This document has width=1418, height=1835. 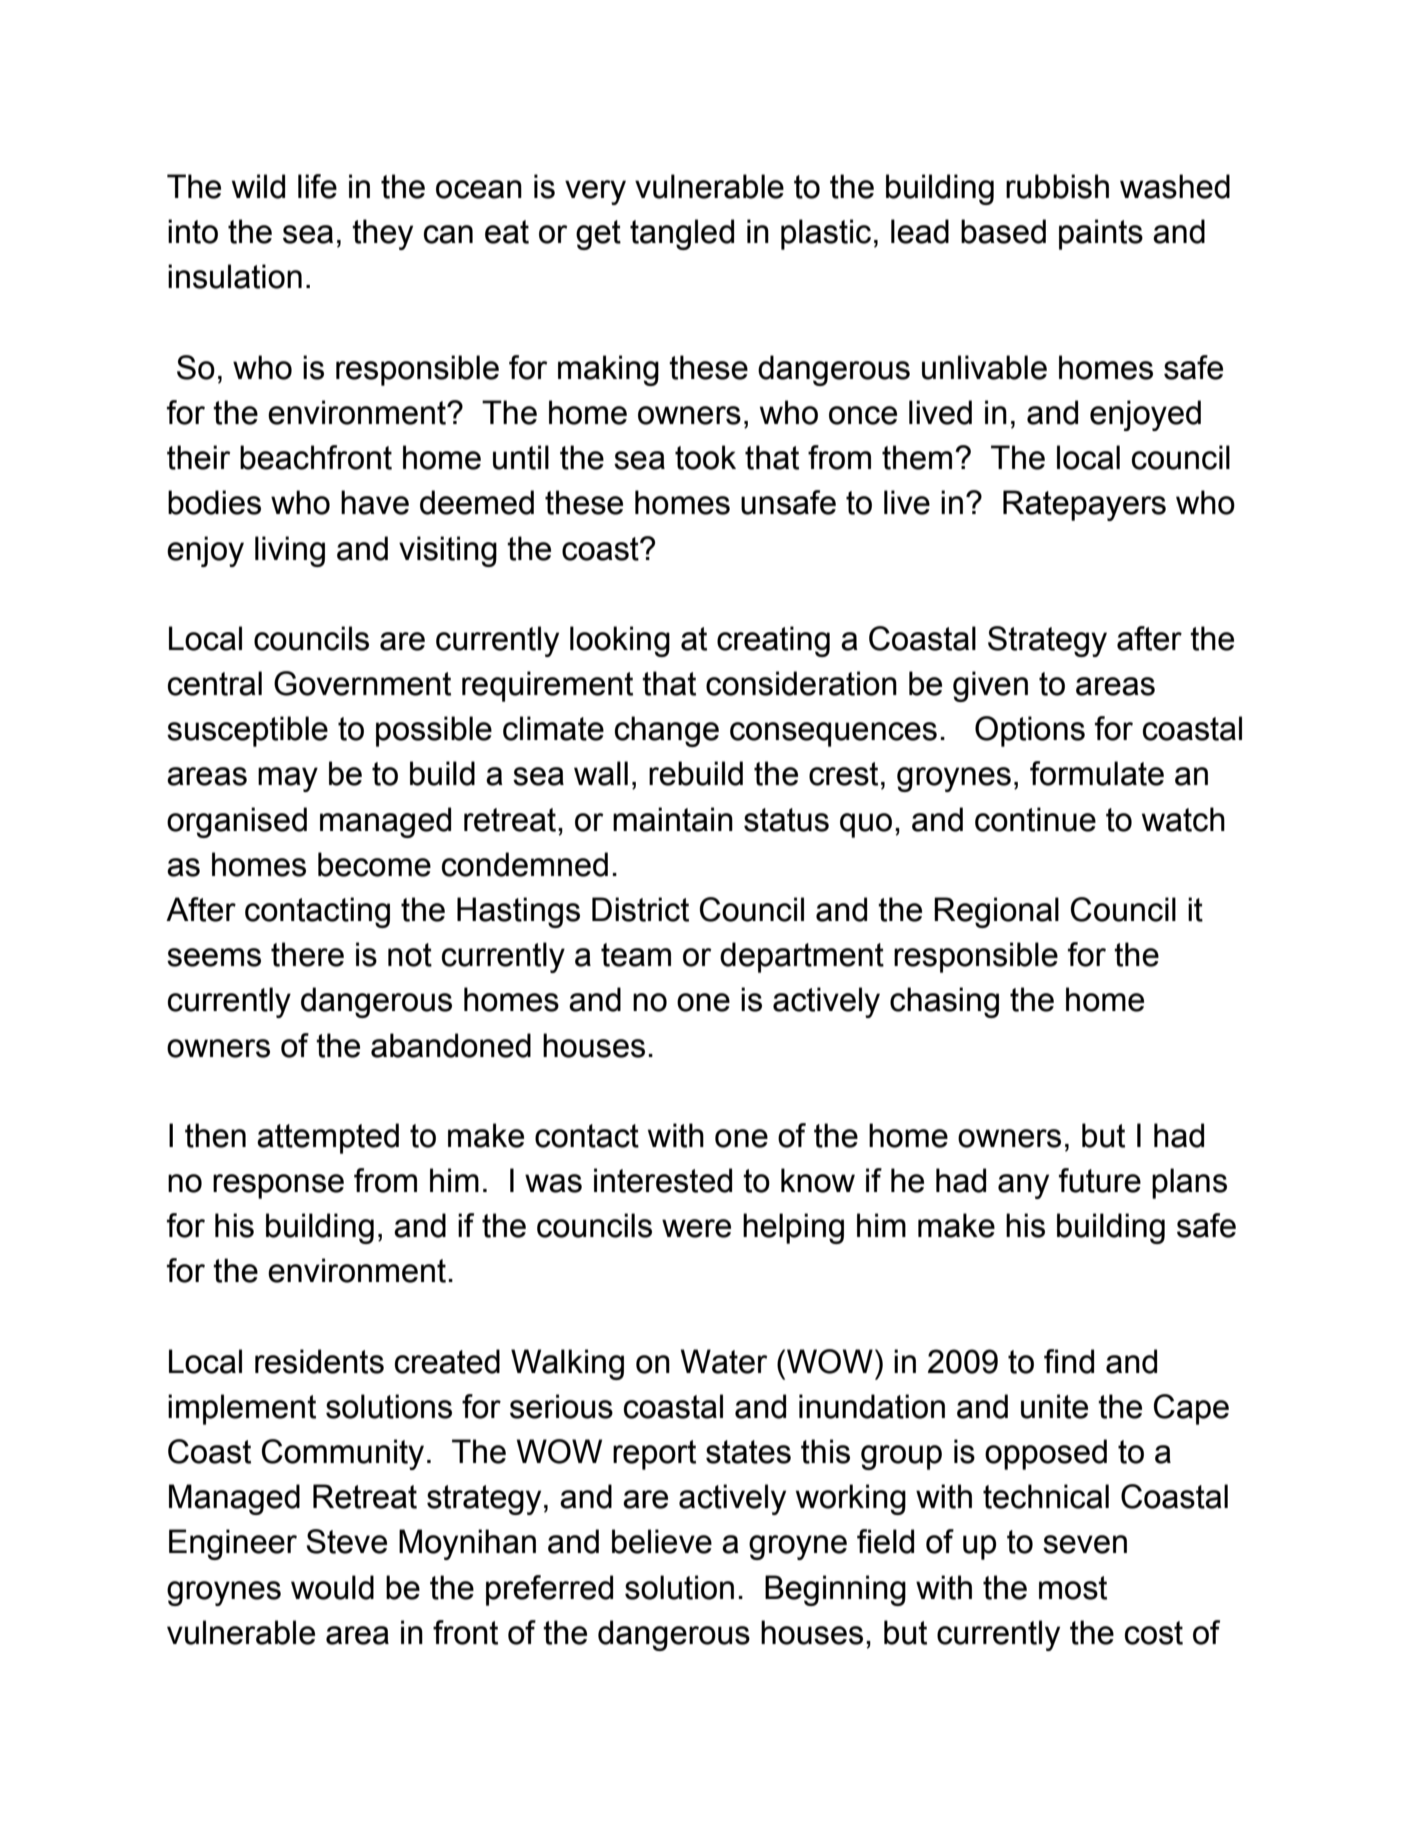 I want to click on life, so click(x=317, y=186).
